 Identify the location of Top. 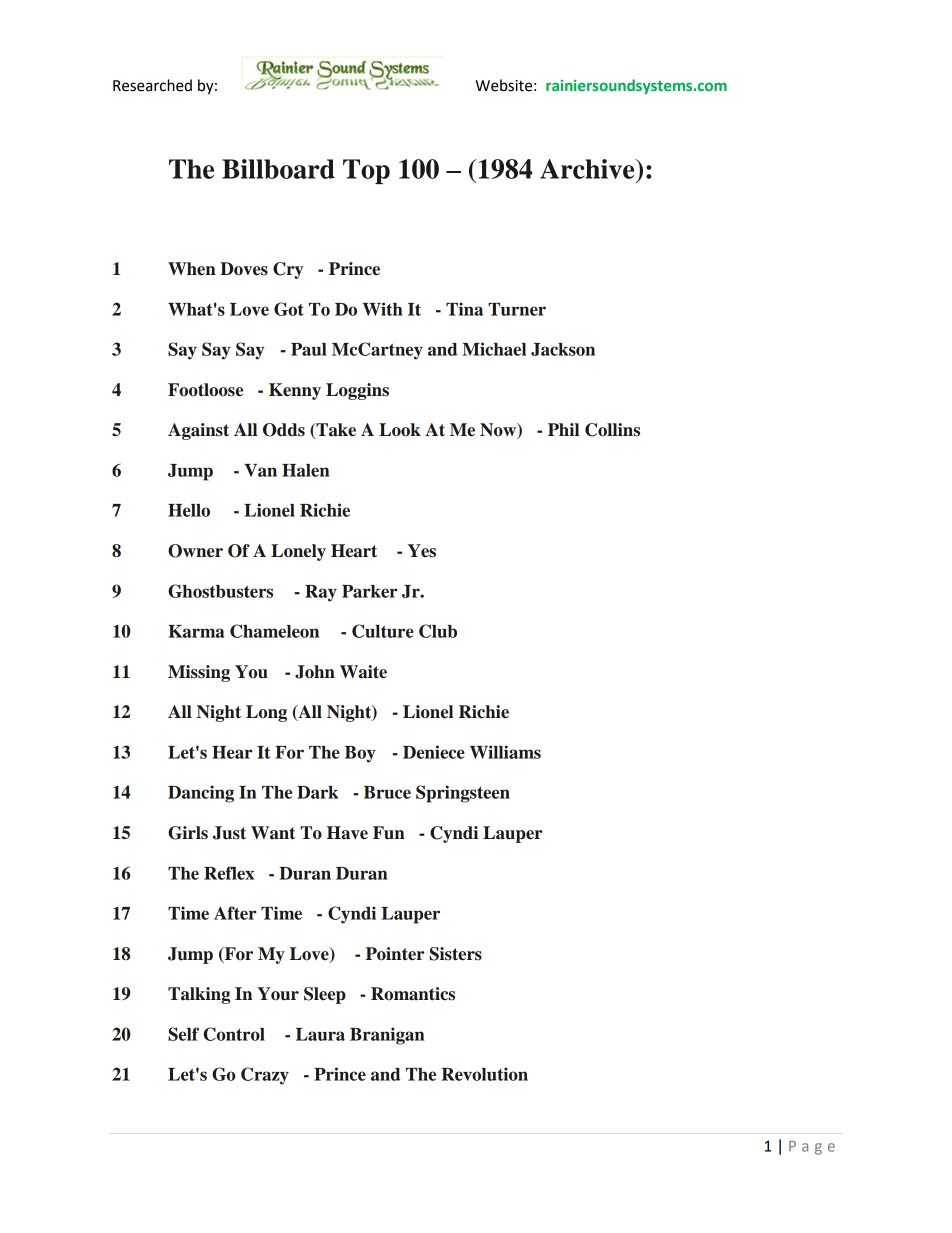
(366, 171).
